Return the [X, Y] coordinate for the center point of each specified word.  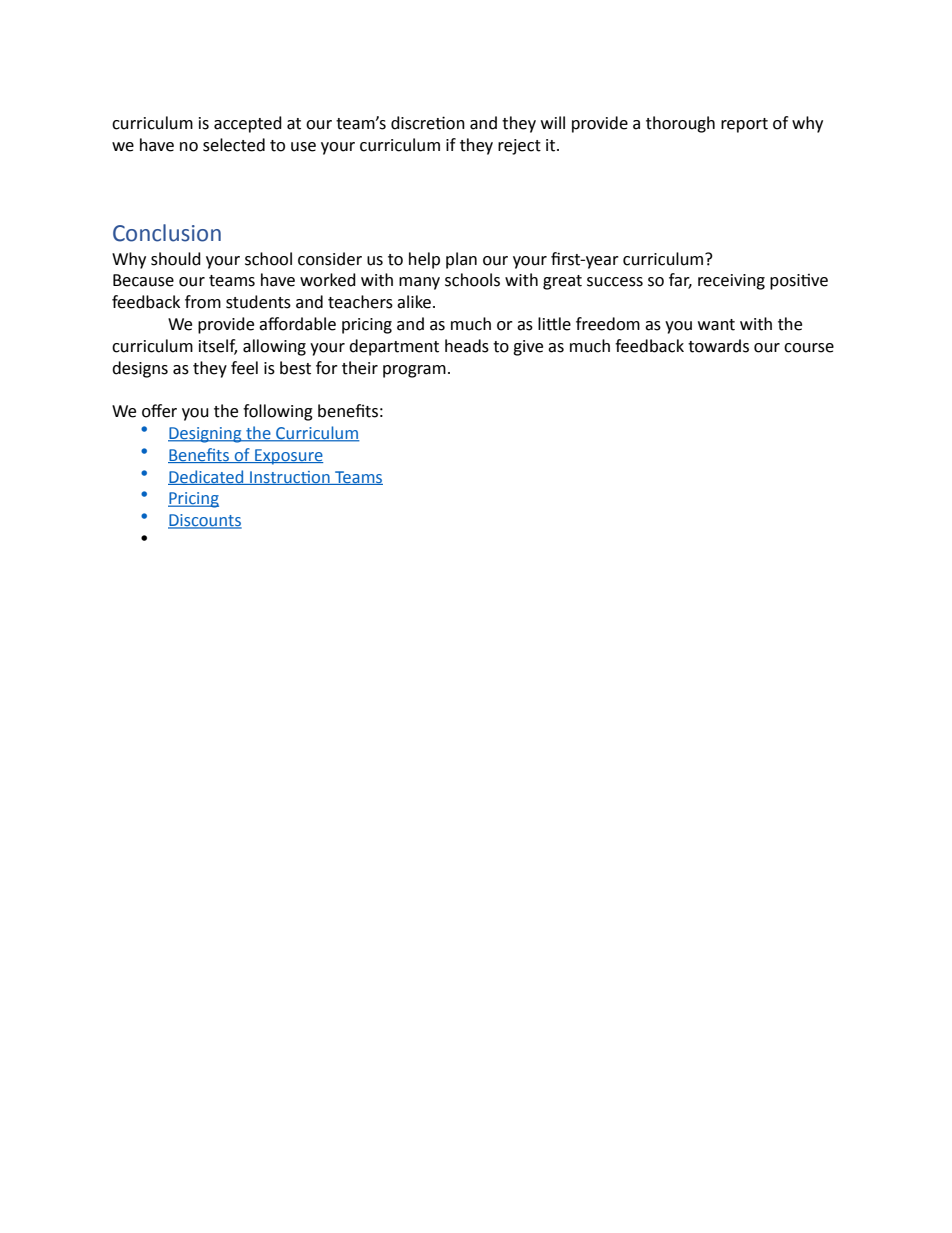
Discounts [205, 521]
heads [467, 346]
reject [519, 147]
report [744, 125]
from [203, 302]
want [716, 325]
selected [234, 145]
